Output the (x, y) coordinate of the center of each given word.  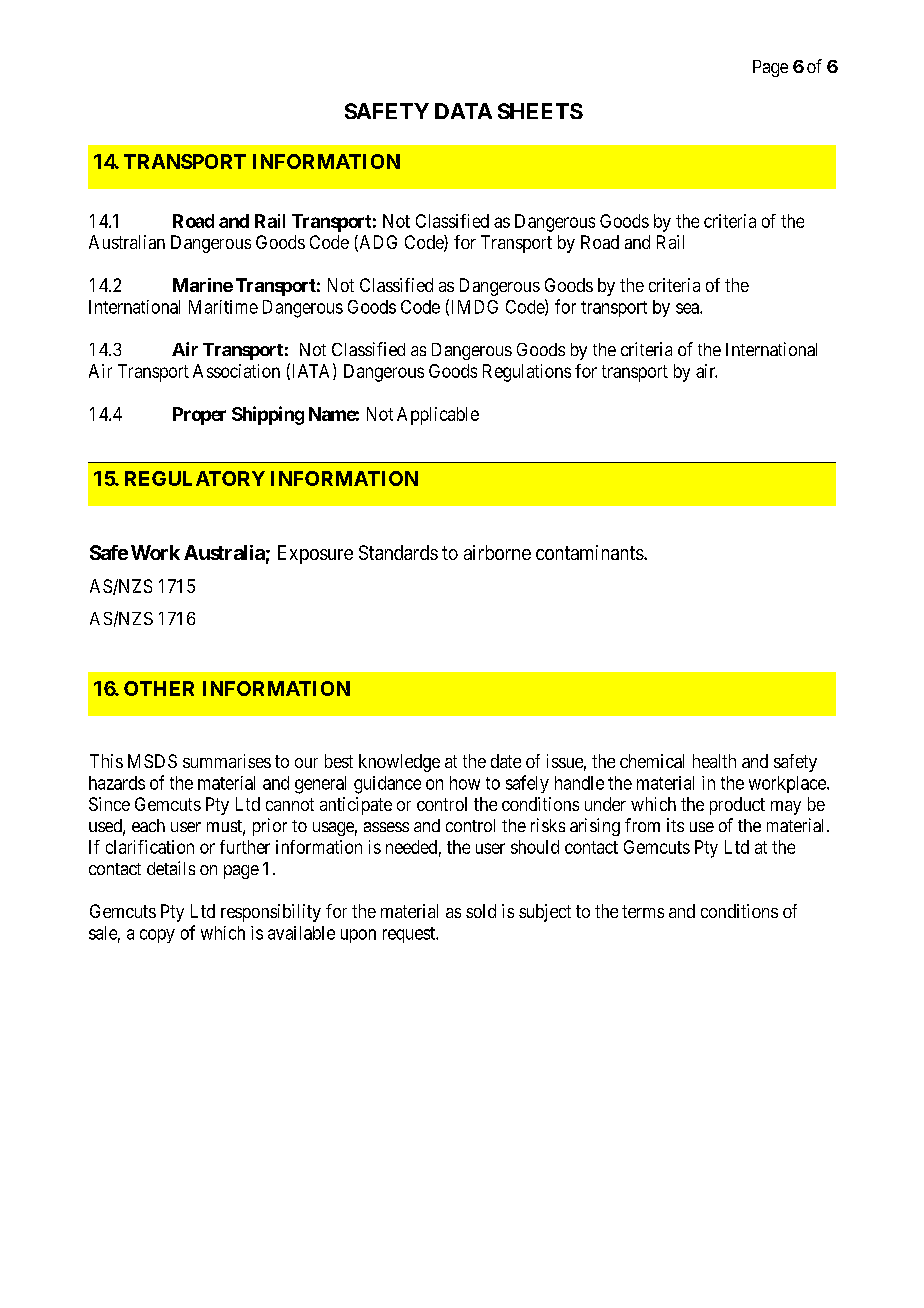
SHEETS (540, 111)
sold (481, 911)
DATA (463, 111)
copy (157, 936)
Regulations (527, 373)
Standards (398, 552)
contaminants (590, 552)
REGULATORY (195, 478)
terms (643, 911)
